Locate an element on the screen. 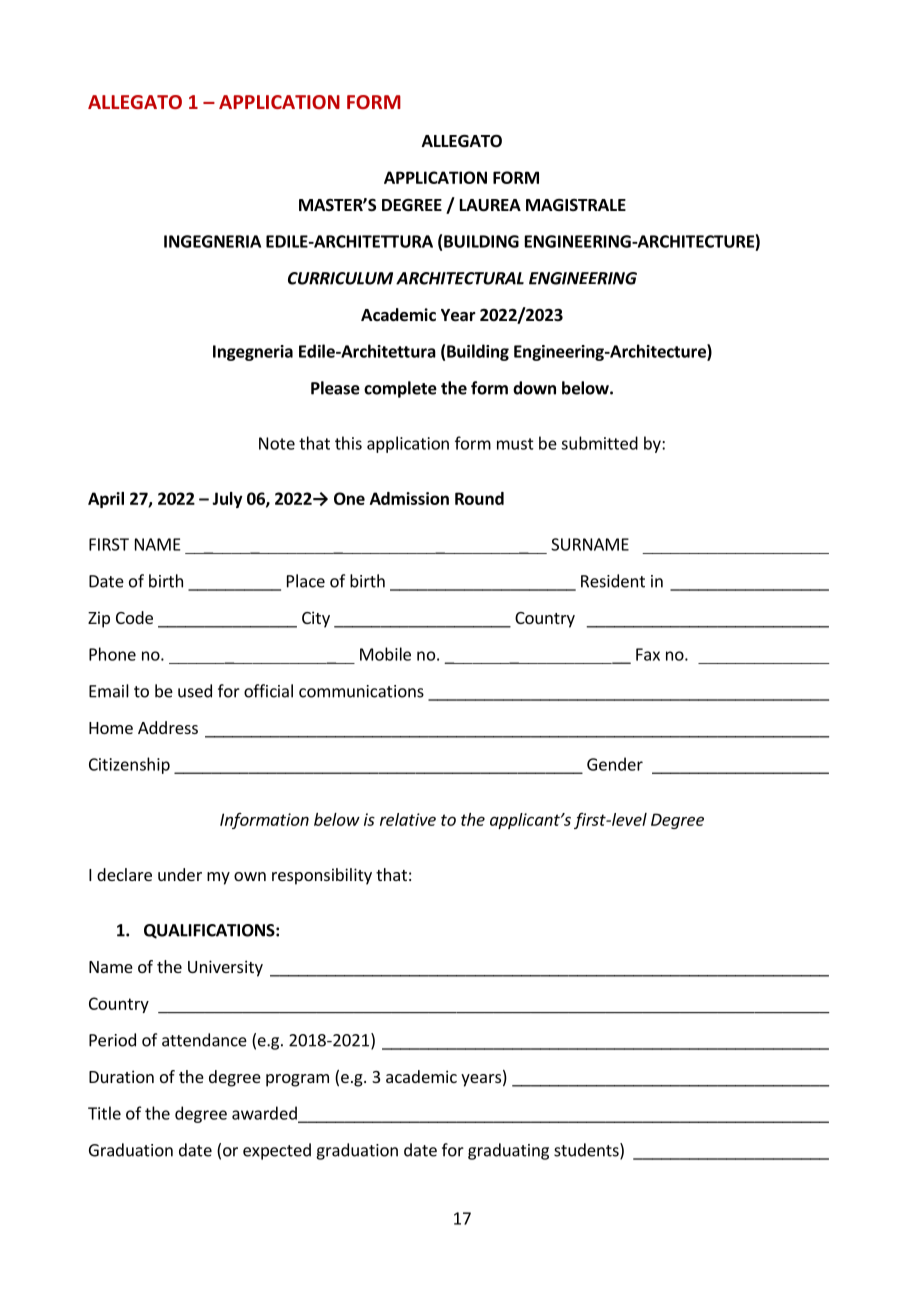 The height and width of the screenshot is (1308, 924). ARCHITECTURAL is located at coordinates (460, 278).
